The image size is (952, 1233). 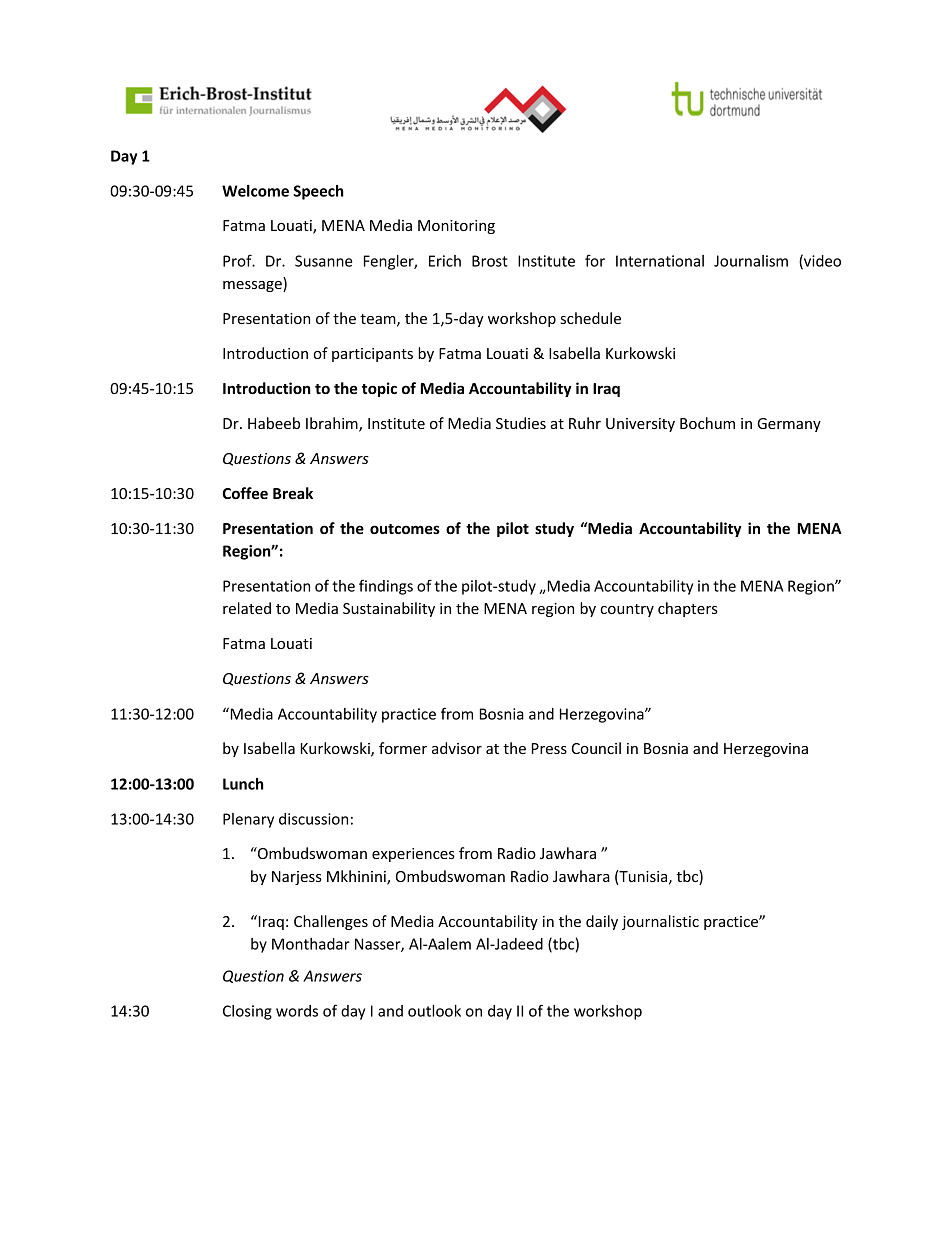 What do you see at coordinates (789, 425) in the screenshot?
I see `Germany` at bounding box center [789, 425].
